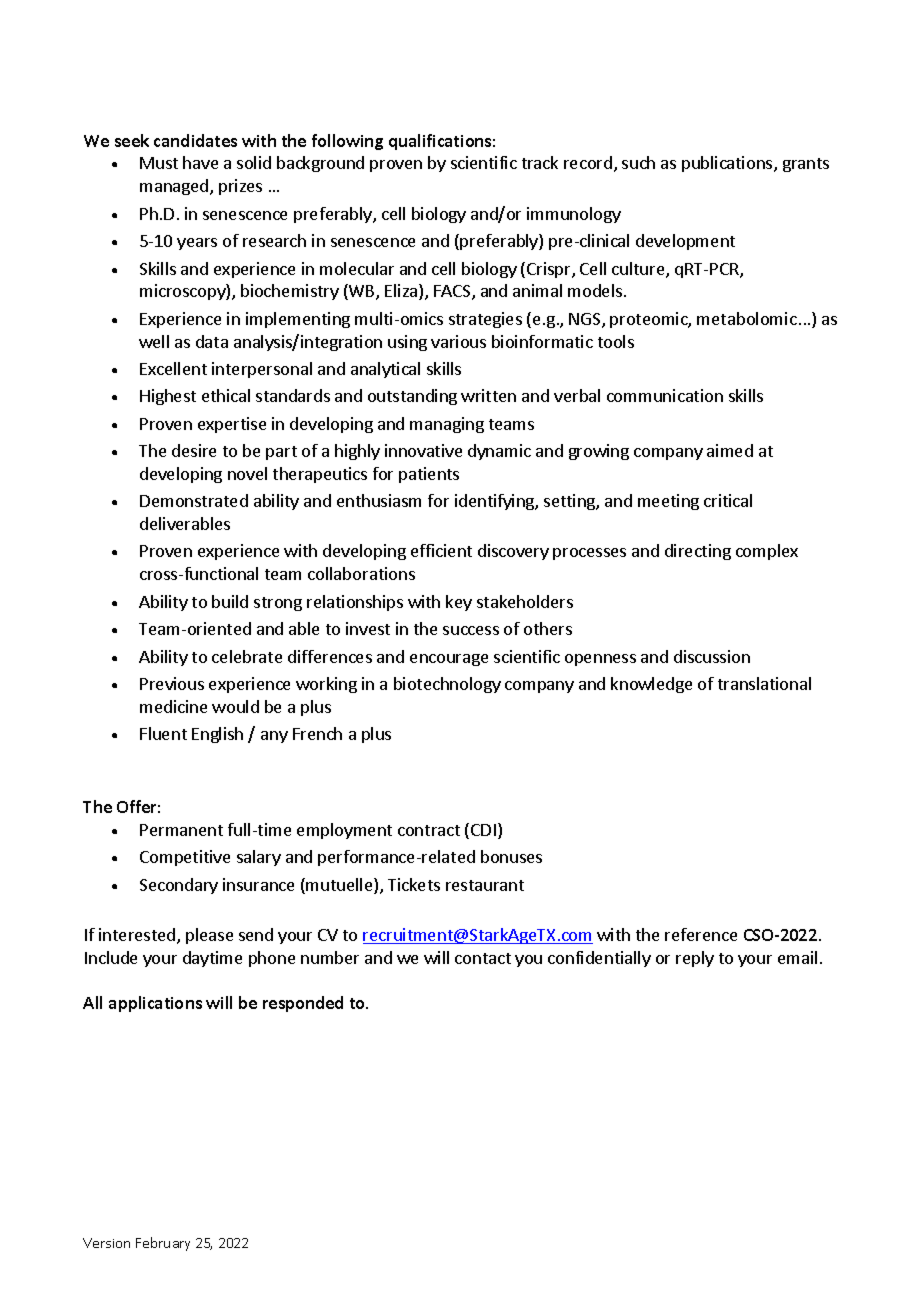  I want to click on restaurant, so click(485, 885).
